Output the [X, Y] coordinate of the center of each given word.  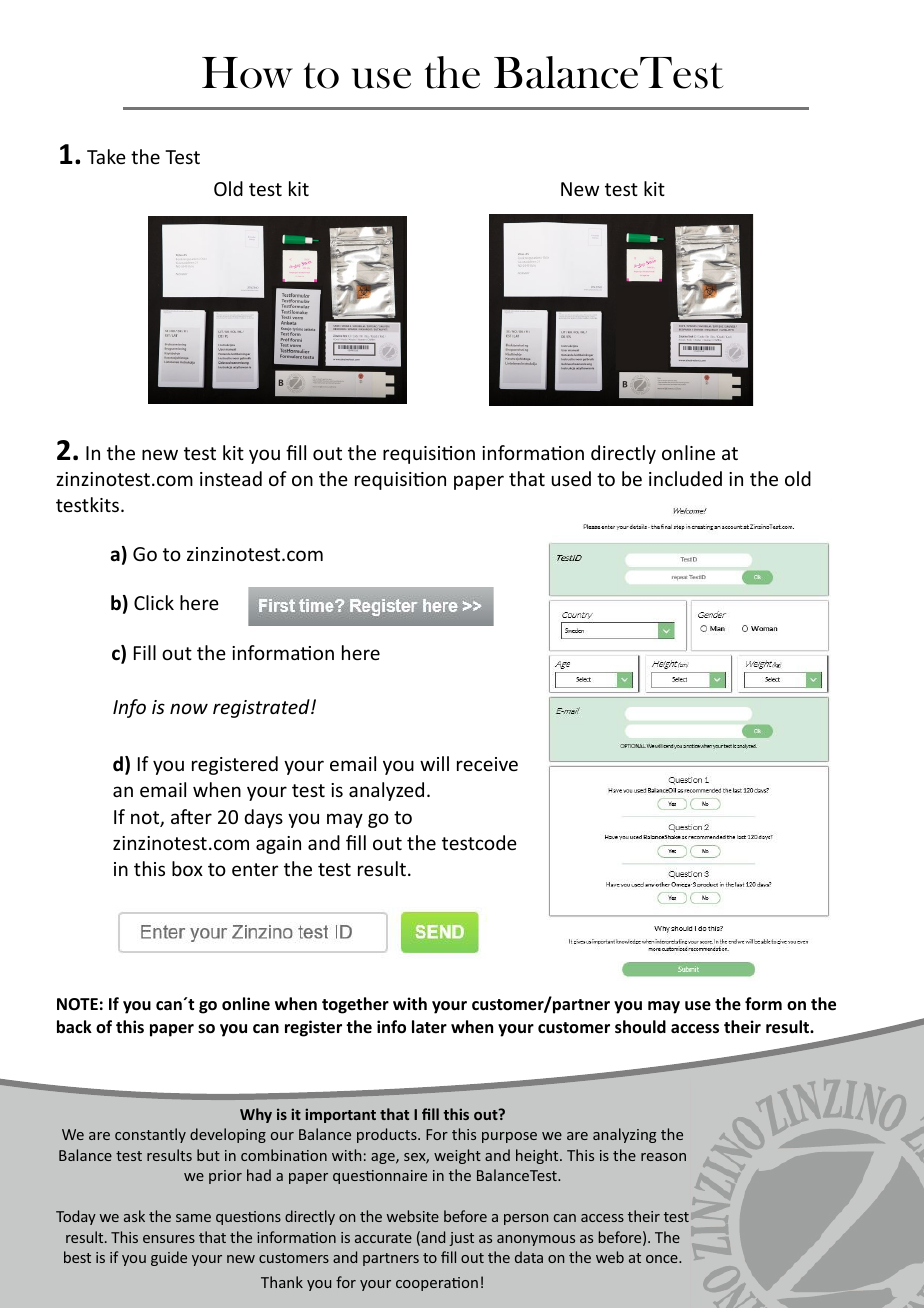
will [434, 763]
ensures [169, 1239]
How [247, 73]
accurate [383, 1238]
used [571, 478]
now [189, 708]
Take [106, 156]
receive [487, 764]
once [663, 1259]
